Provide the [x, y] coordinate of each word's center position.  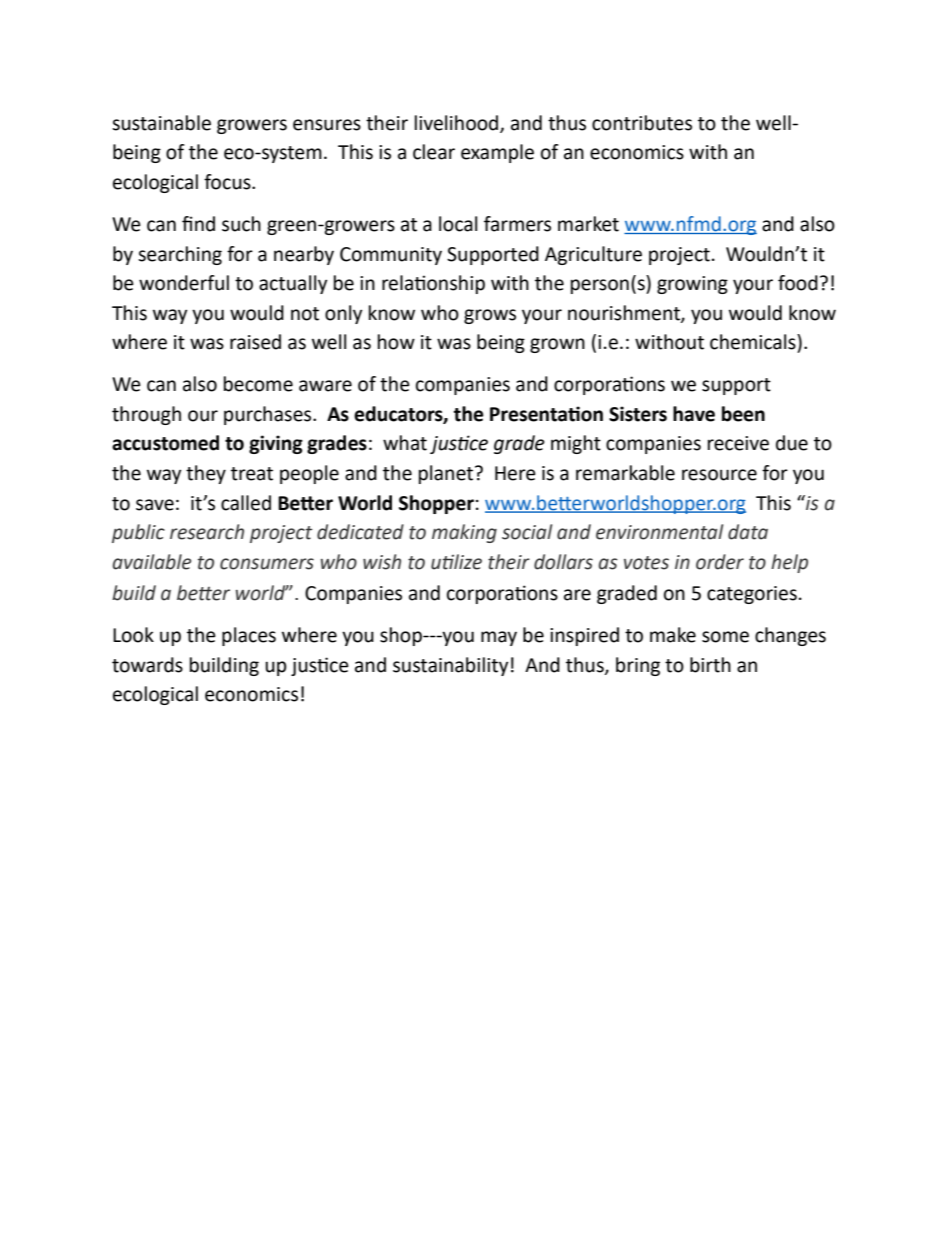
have [694, 414]
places [249, 636]
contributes [642, 123]
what [405, 443]
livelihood [458, 123]
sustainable [161, 123]
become [258, 384]
